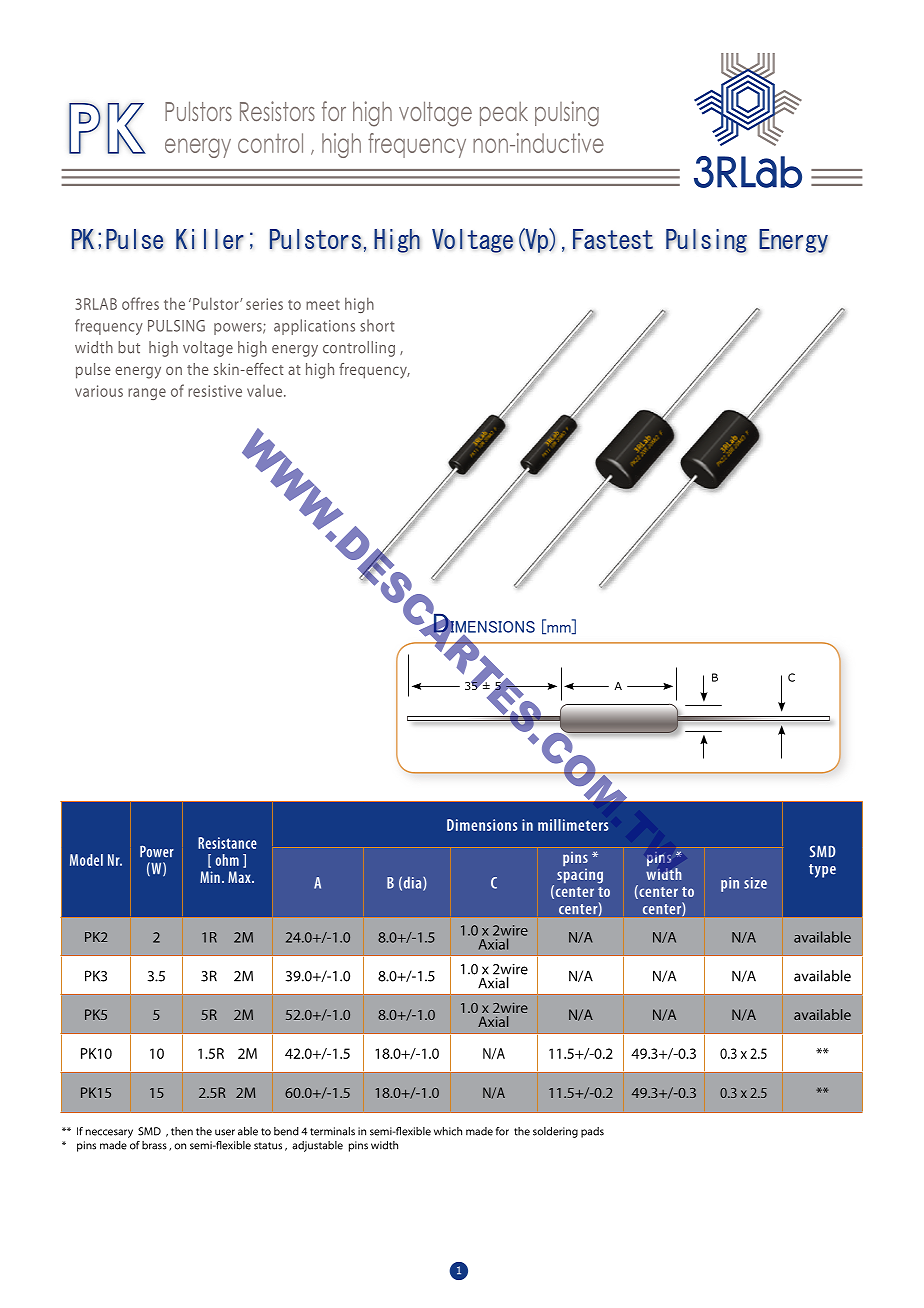 This screenshot has width=924, height=1308. Describe the element at coordinates (448, 1131) in the screenshot. I see `which` at that location.
